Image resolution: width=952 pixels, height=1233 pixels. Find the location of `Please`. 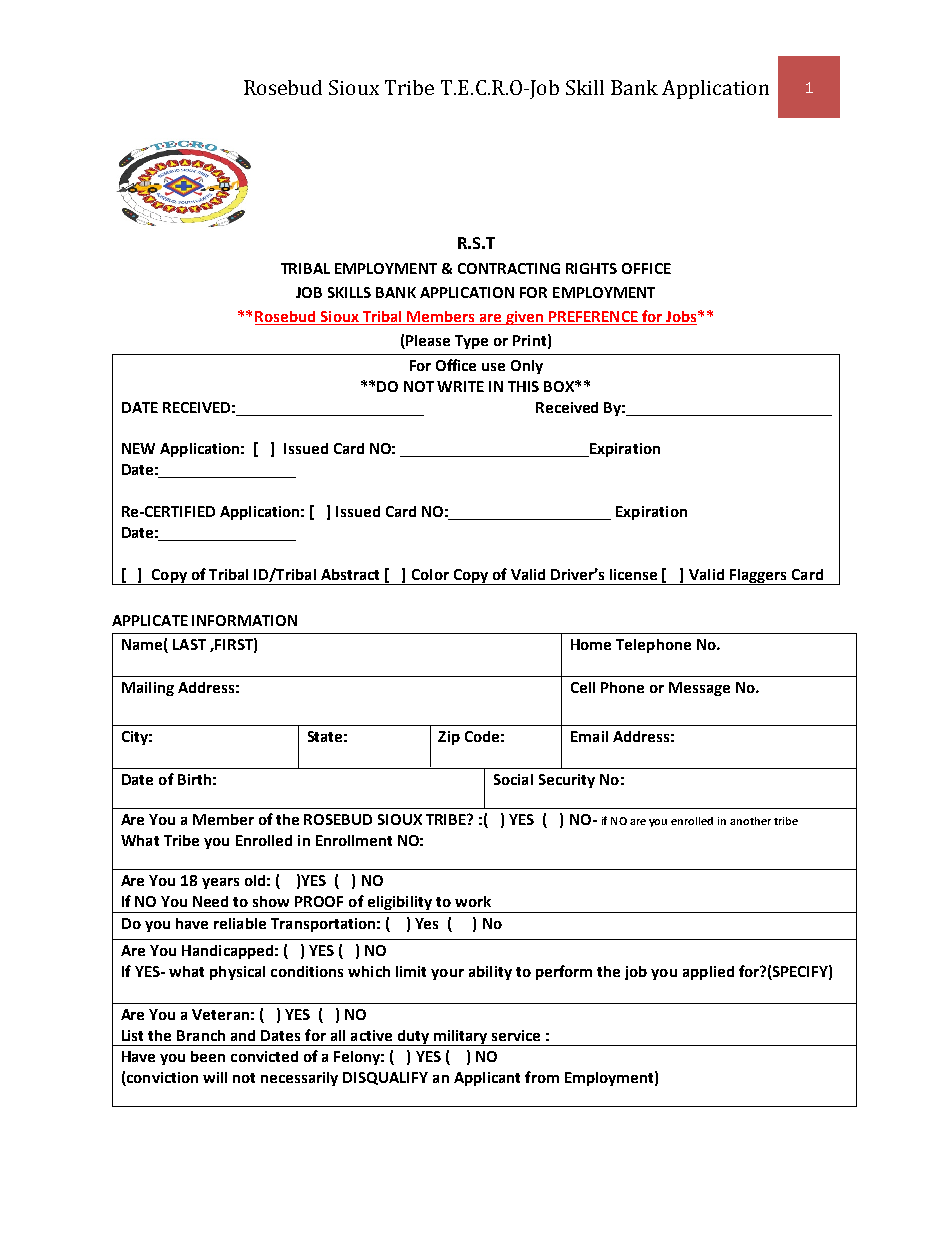

Please is located at coordinates (427, 342).
